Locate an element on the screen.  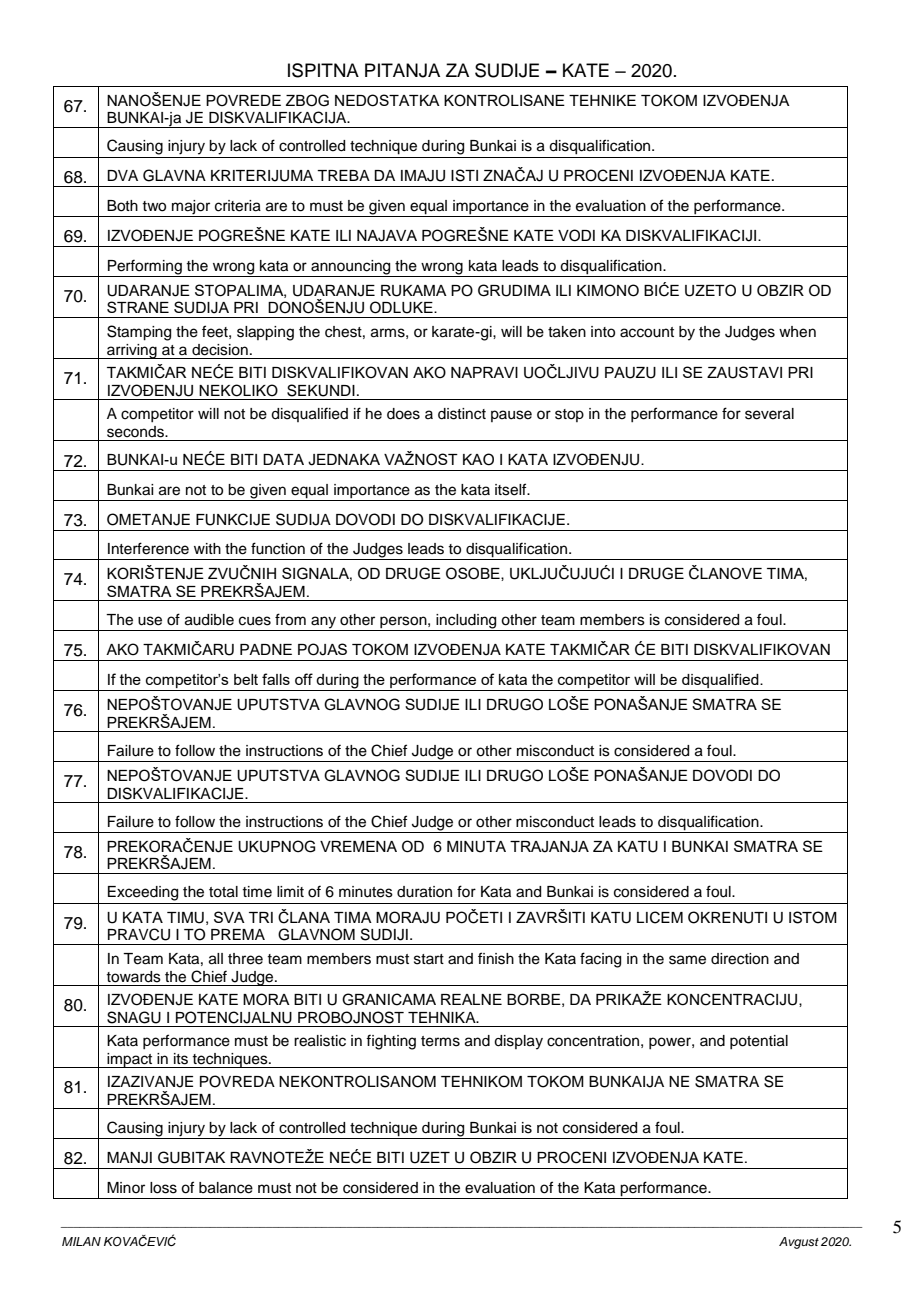
Interference is located at coordinates (148, 548).
